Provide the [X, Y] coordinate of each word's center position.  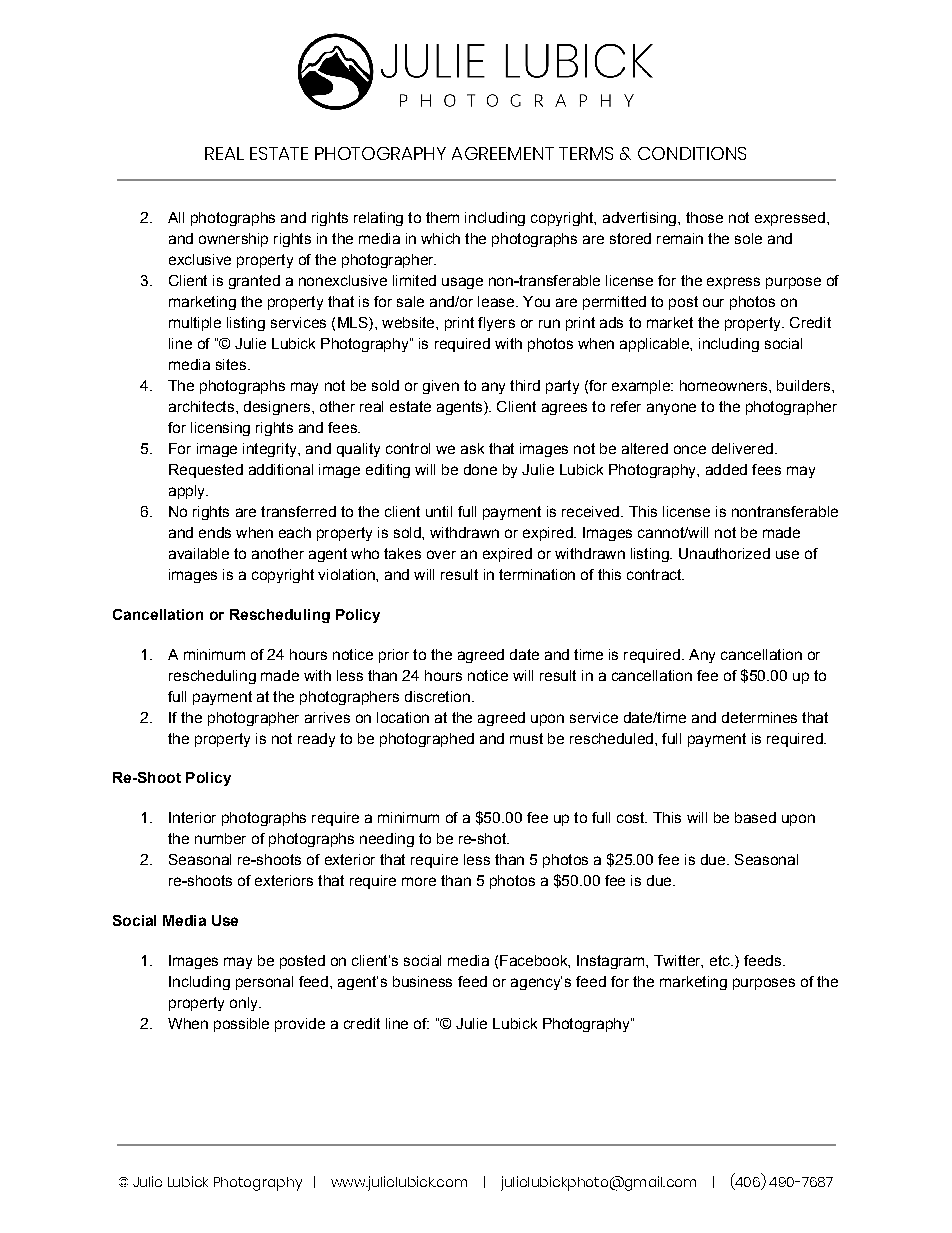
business [422, 981]
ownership [233, 240]
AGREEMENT [503, 153]
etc [721, 960]
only [245, 1004]
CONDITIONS [692, 153]
